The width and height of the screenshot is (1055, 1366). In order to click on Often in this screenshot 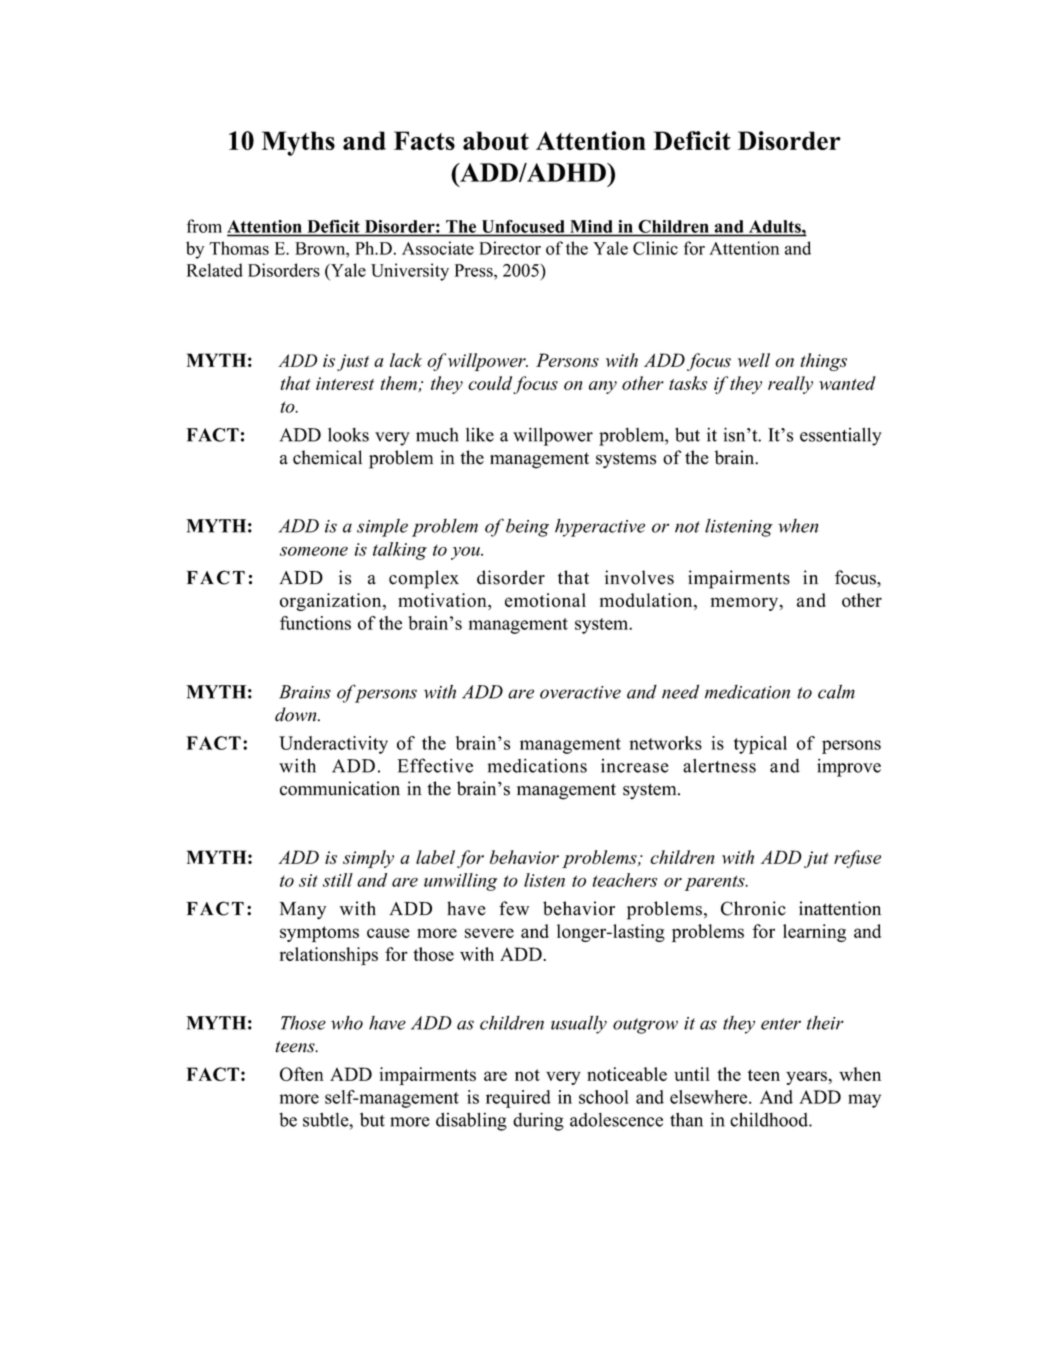, I will do `click(302, 1074)`.
